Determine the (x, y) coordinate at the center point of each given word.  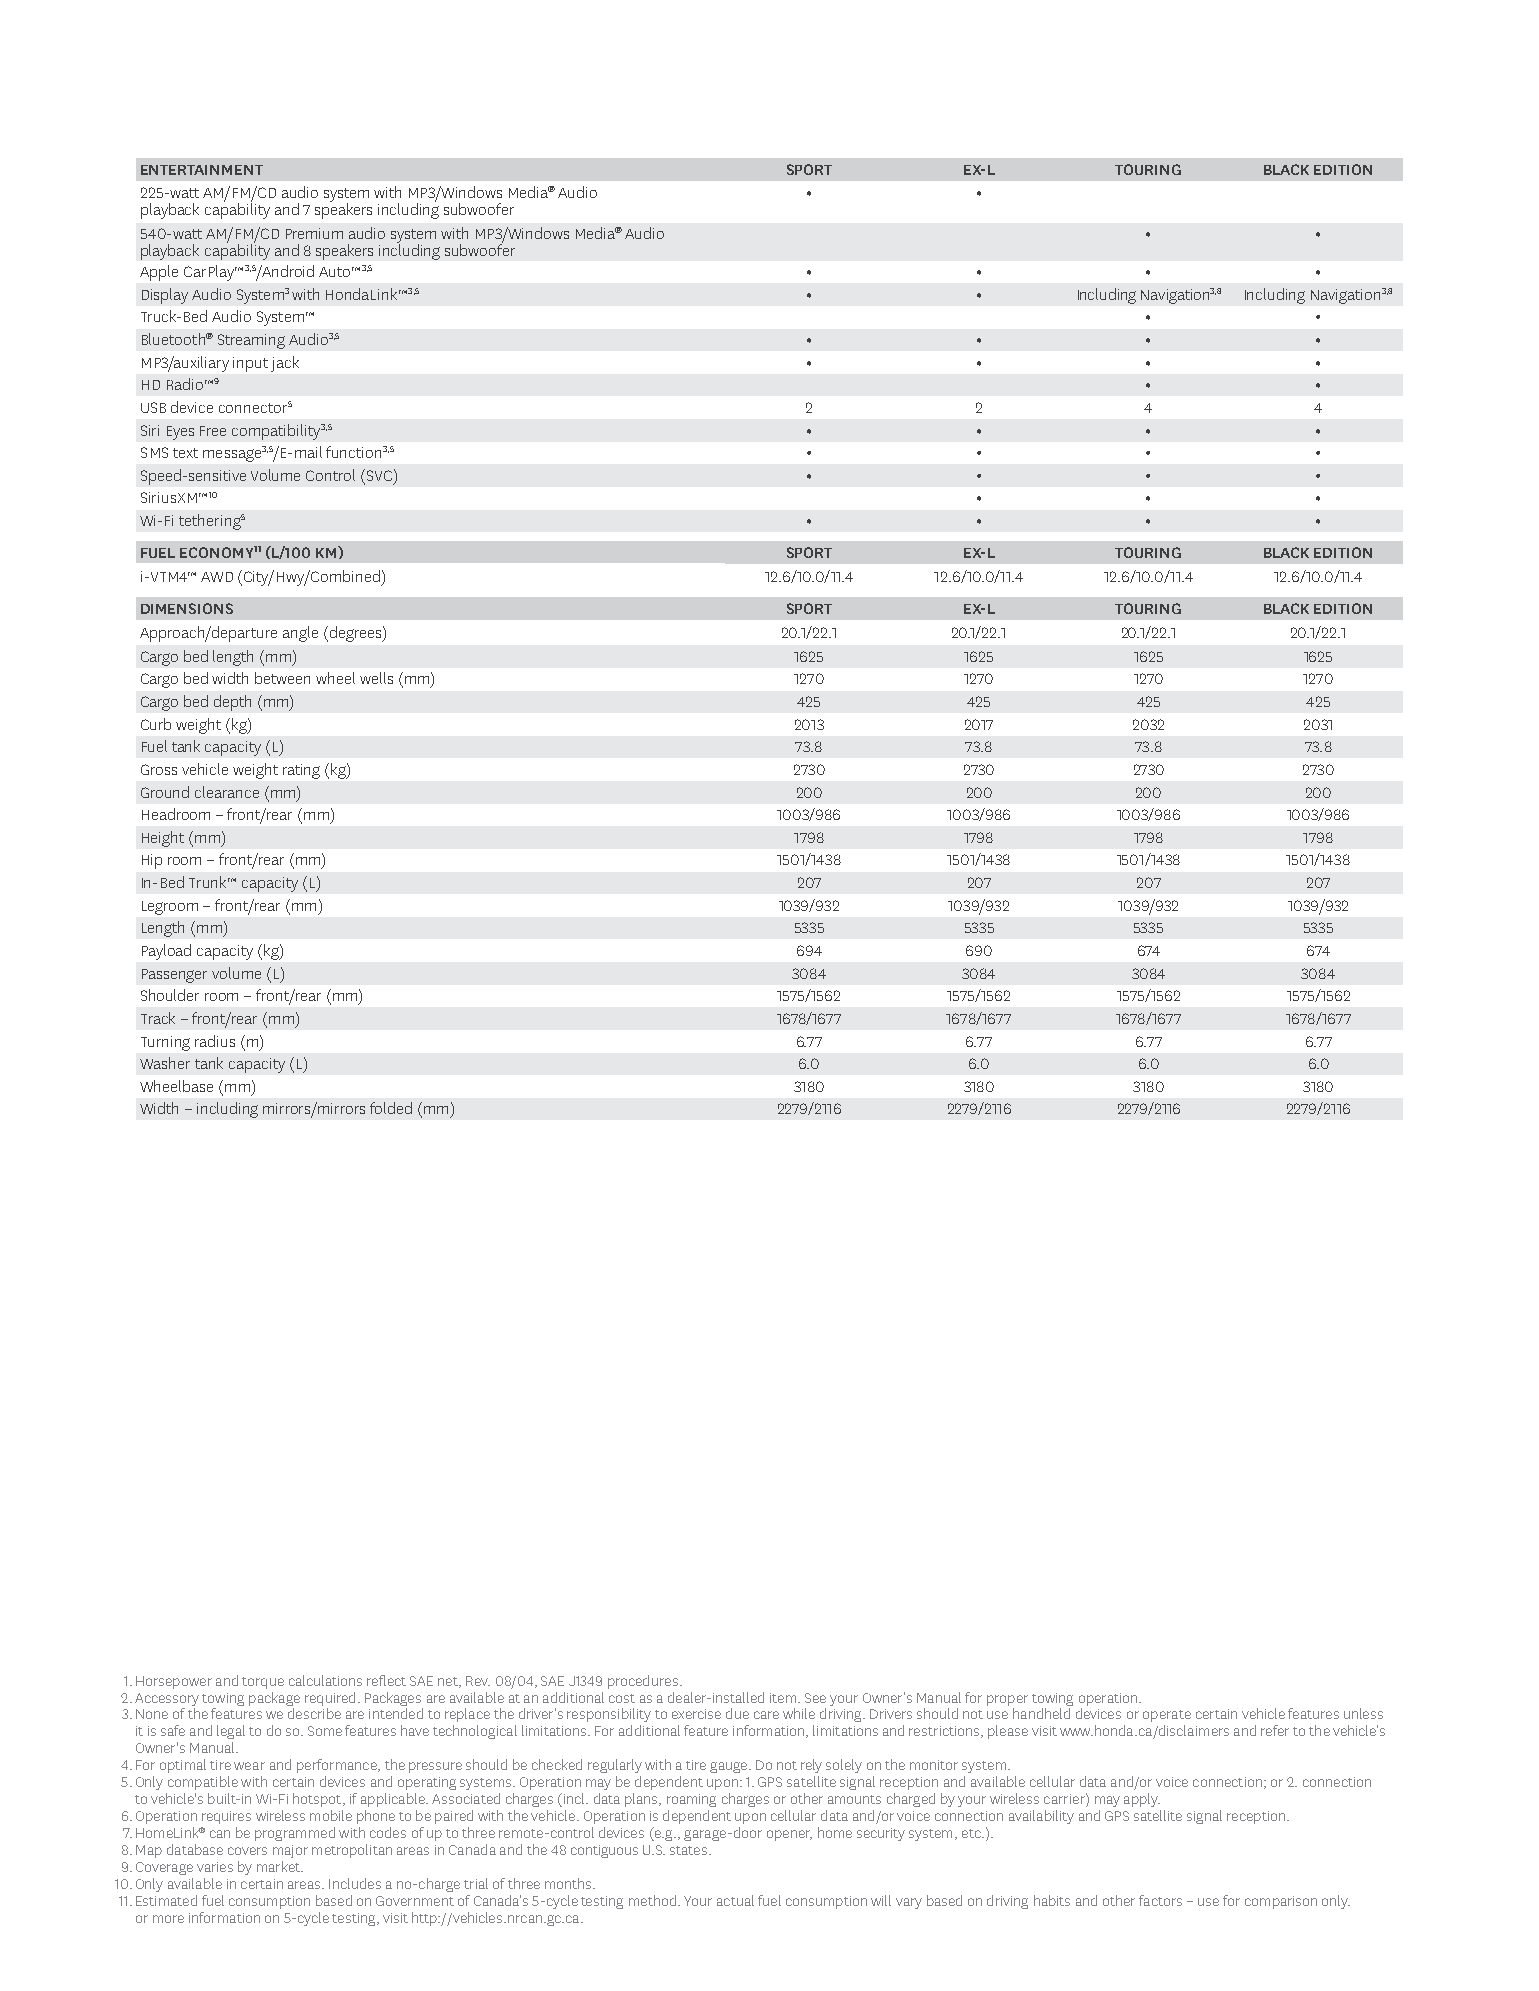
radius (215, 1041)
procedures (643, 1682)
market (279, 1866)
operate (1167, 1716)
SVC (378, 475)
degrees (355, 634)
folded (391, 1108)
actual (735, 1900)
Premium (314, 233)
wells (376, 678)
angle (300, 634)
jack (285, 364)
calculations (325, 1680)
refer (1275, 1730)
